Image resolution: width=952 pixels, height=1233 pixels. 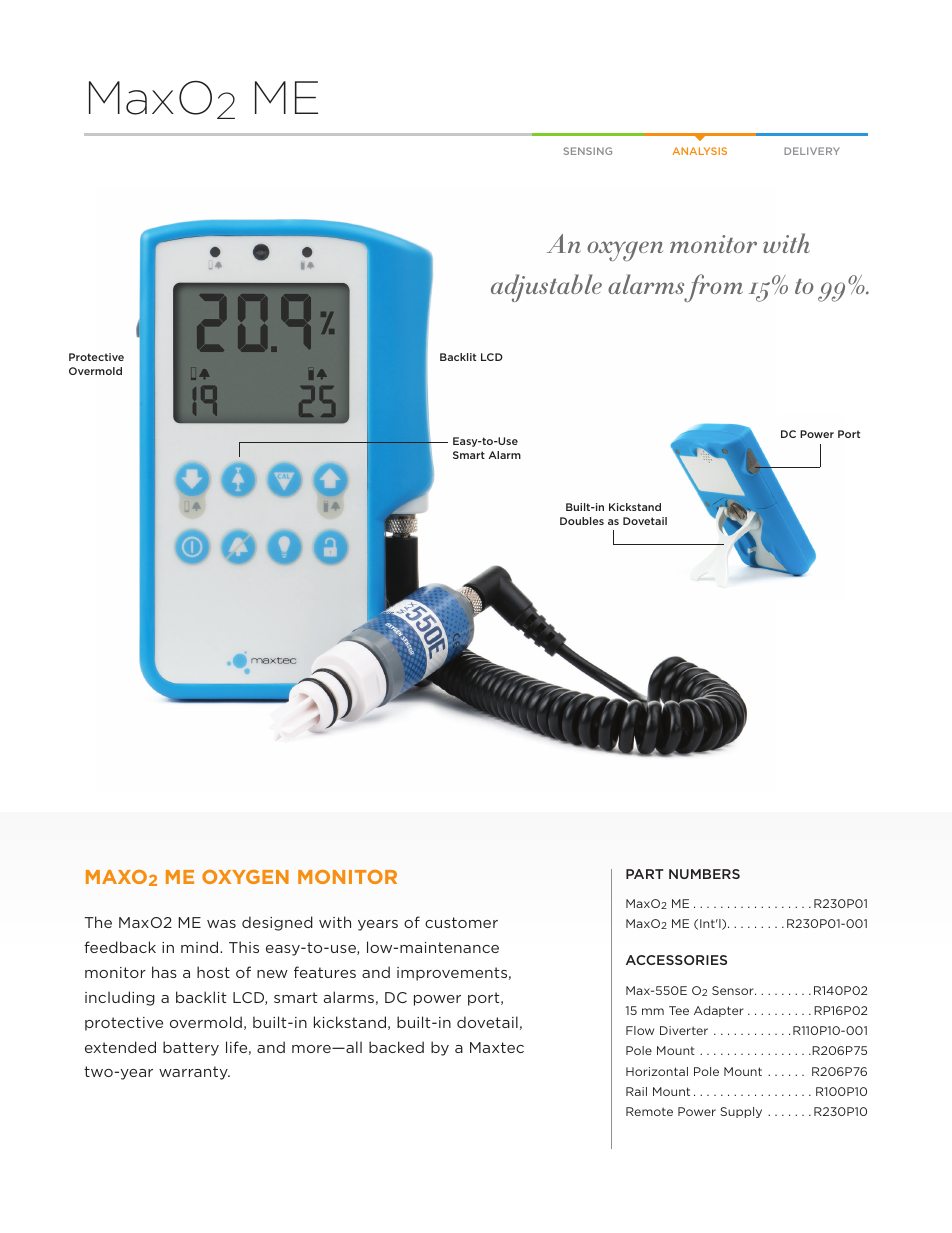 I want to click on SENSING, so click(x=587, y=151).
